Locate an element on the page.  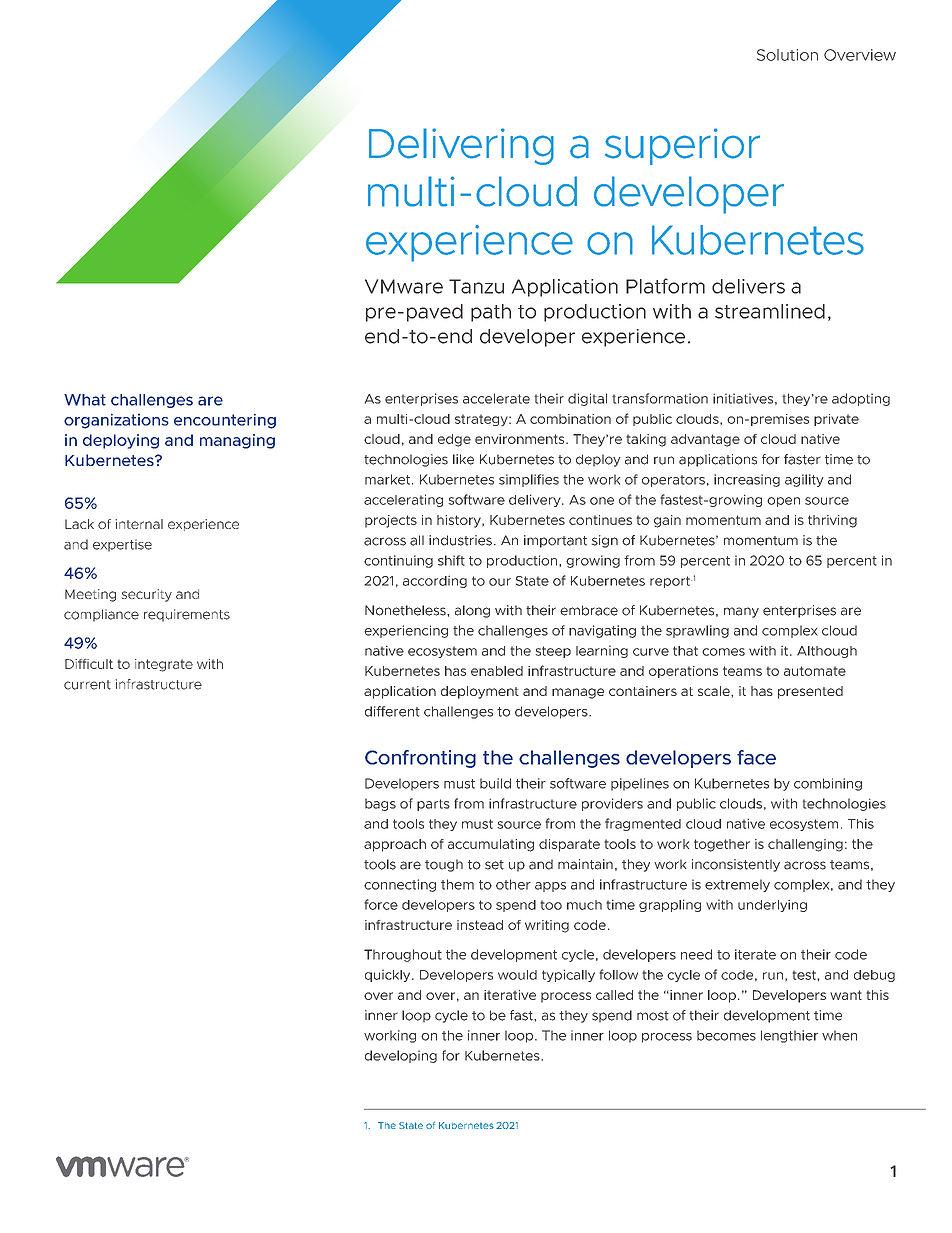
shift is located at coordinates (451, 560).
